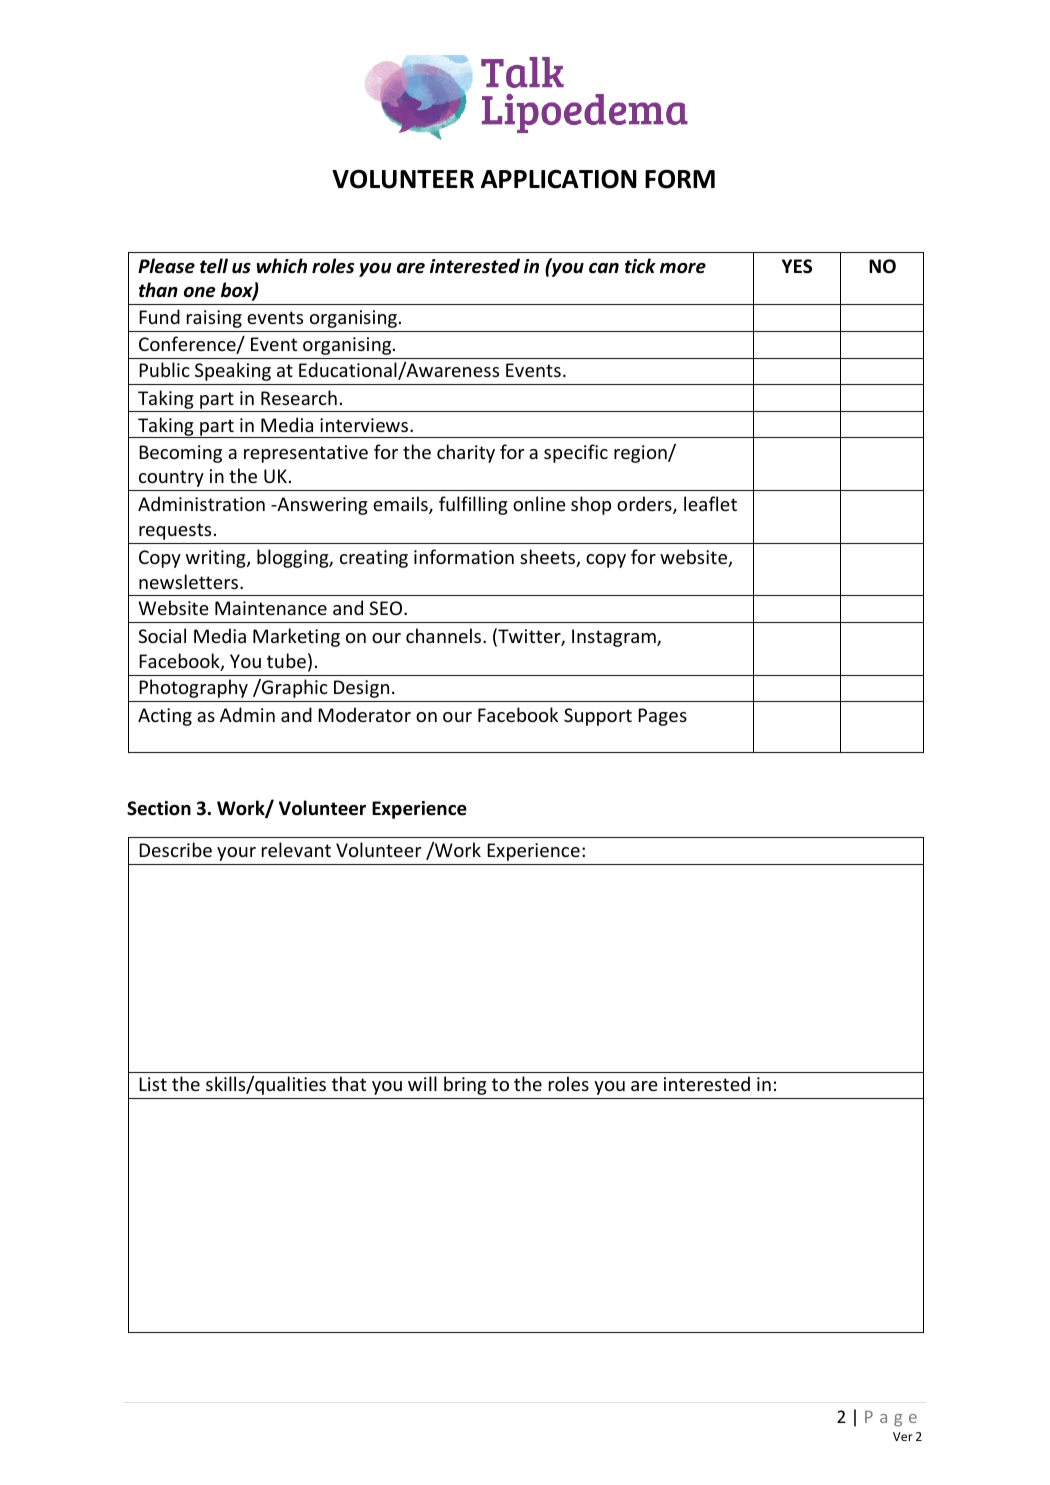  Describe the element at coordinates (465, 1085) in the page. I see `bring` at that location.
